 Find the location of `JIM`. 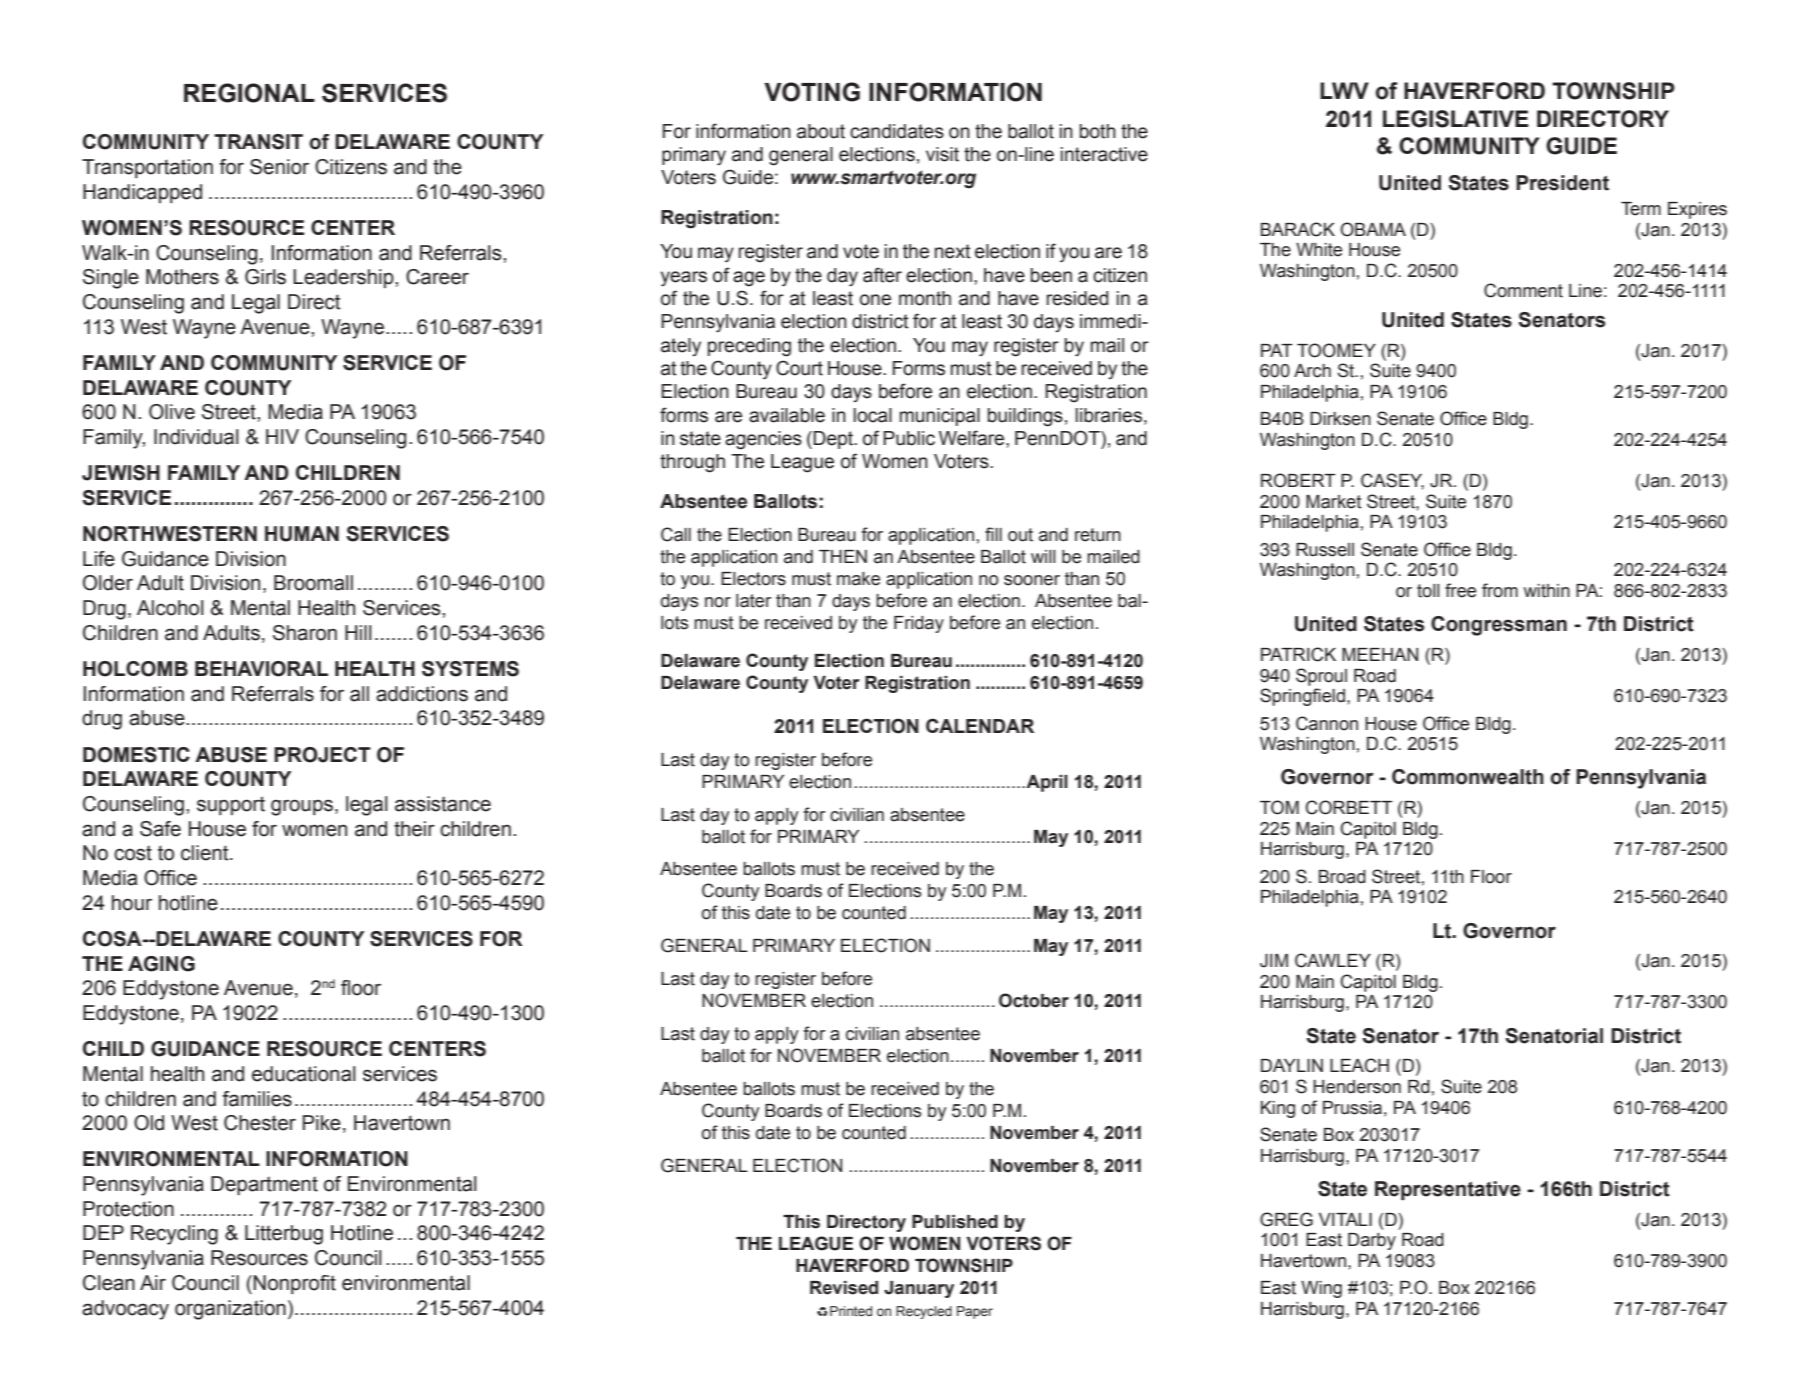

JIM is located at coordinates (1274, 961).
